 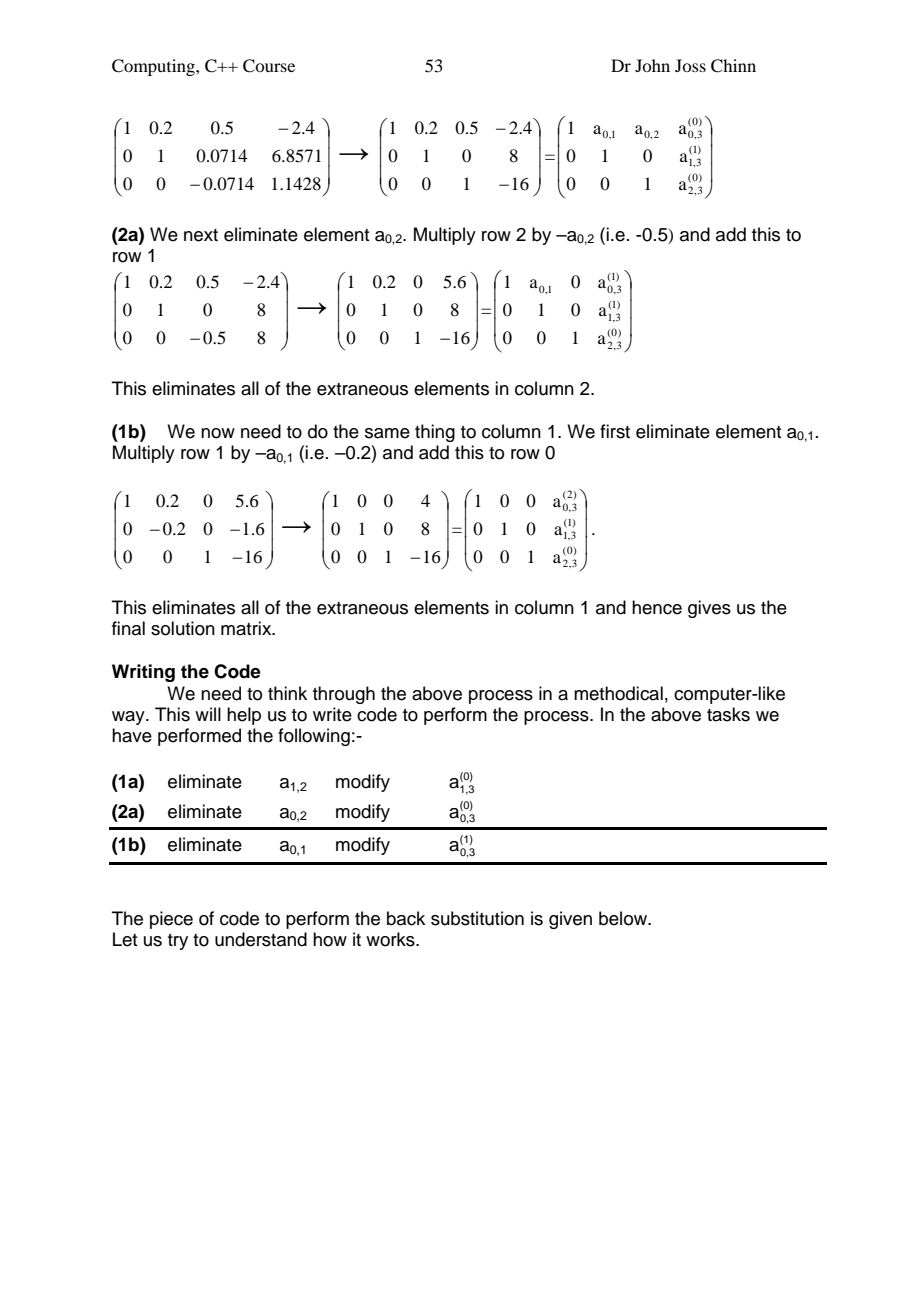 I want to click on Computing, so click(x=154, y=67).
